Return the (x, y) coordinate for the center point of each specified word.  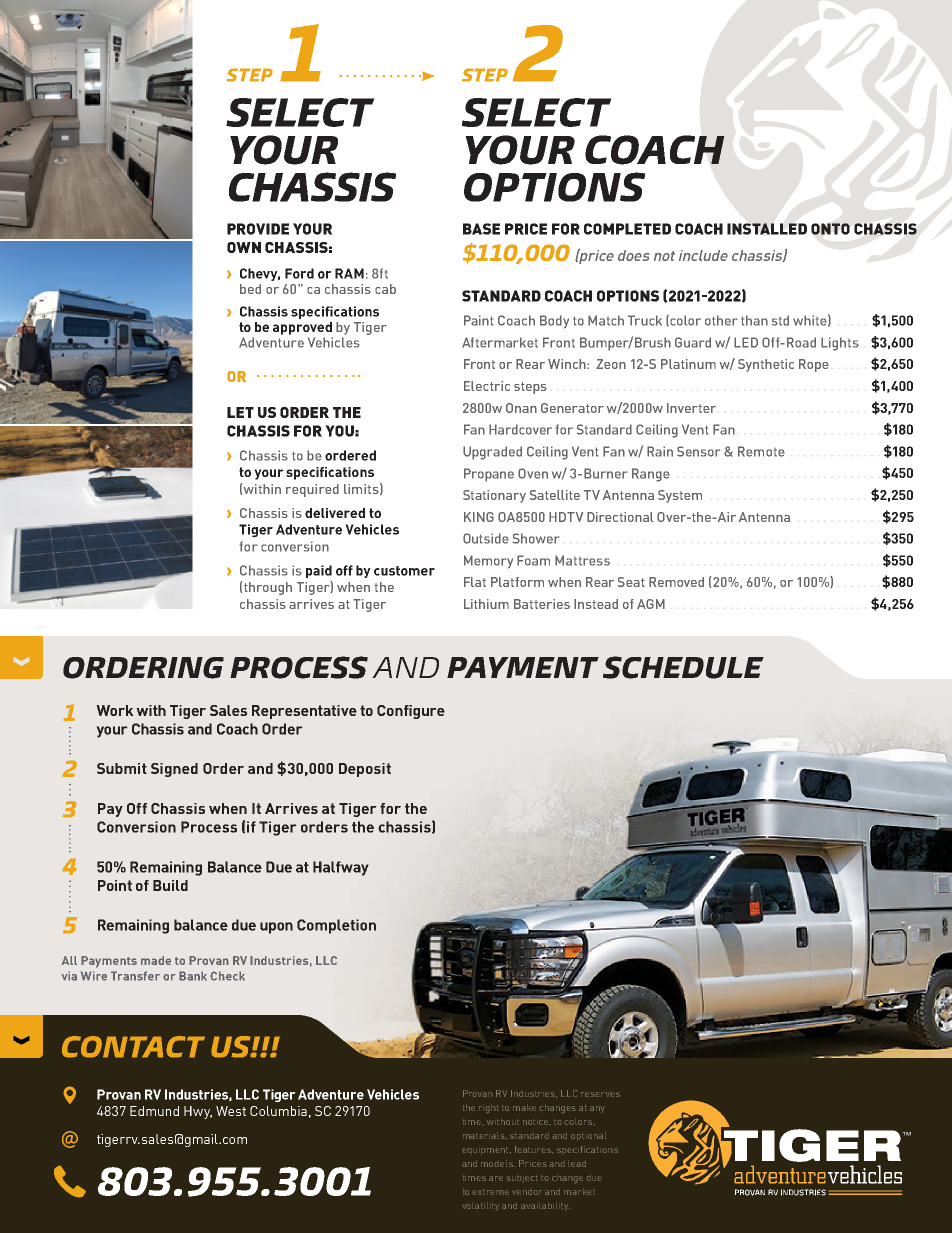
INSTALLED (767, 229)
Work (115, 710)
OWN (244, 247)
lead (577, 1164)
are (496, 1178)
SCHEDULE (683, 667)
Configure (411, 712)
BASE (481, 229)
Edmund (154, 1111)
